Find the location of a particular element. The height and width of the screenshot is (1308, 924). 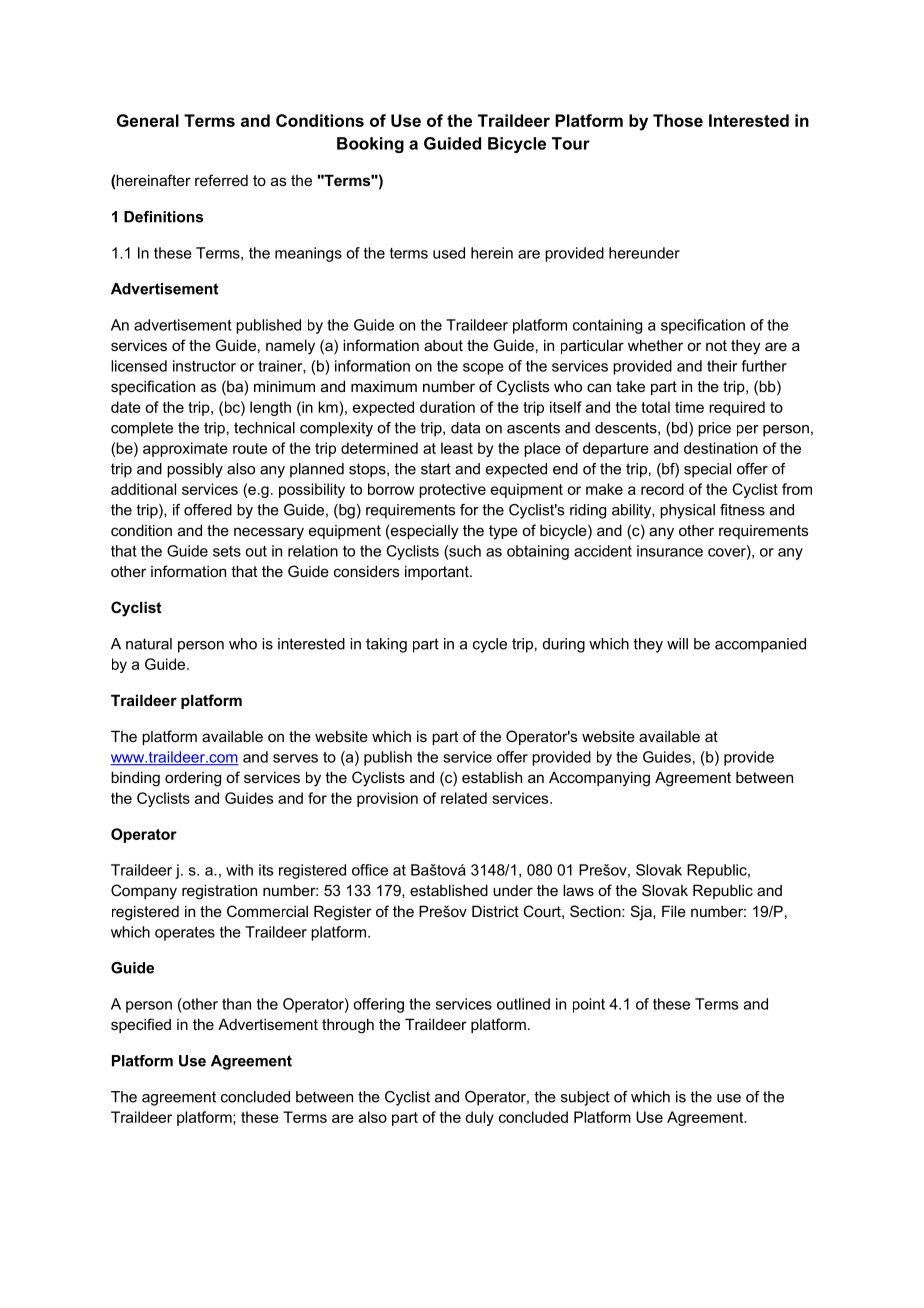

Booking is located at coordinates (370, 145).
